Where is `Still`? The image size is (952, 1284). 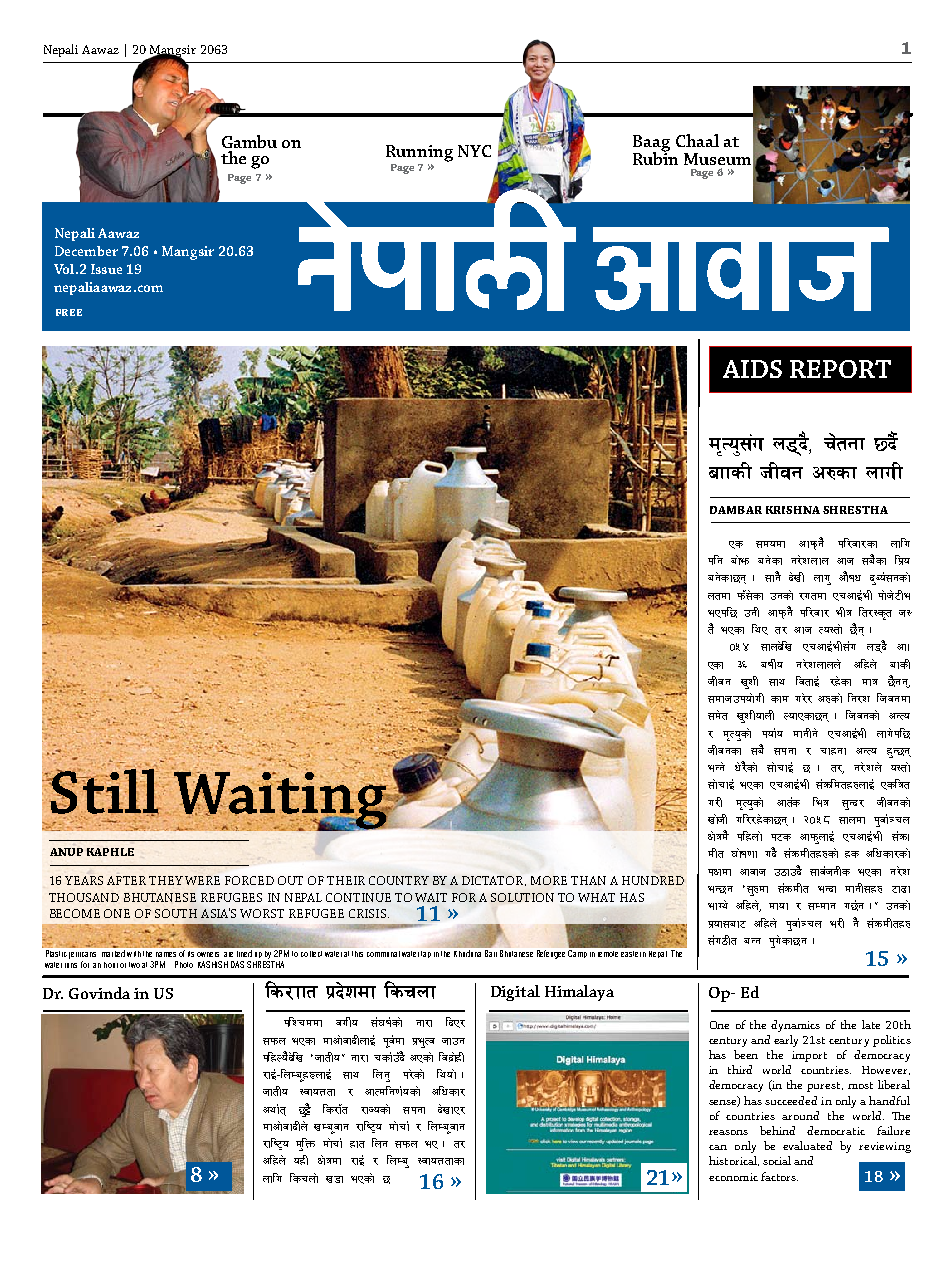
Still is located at coordinates (104, 791).
